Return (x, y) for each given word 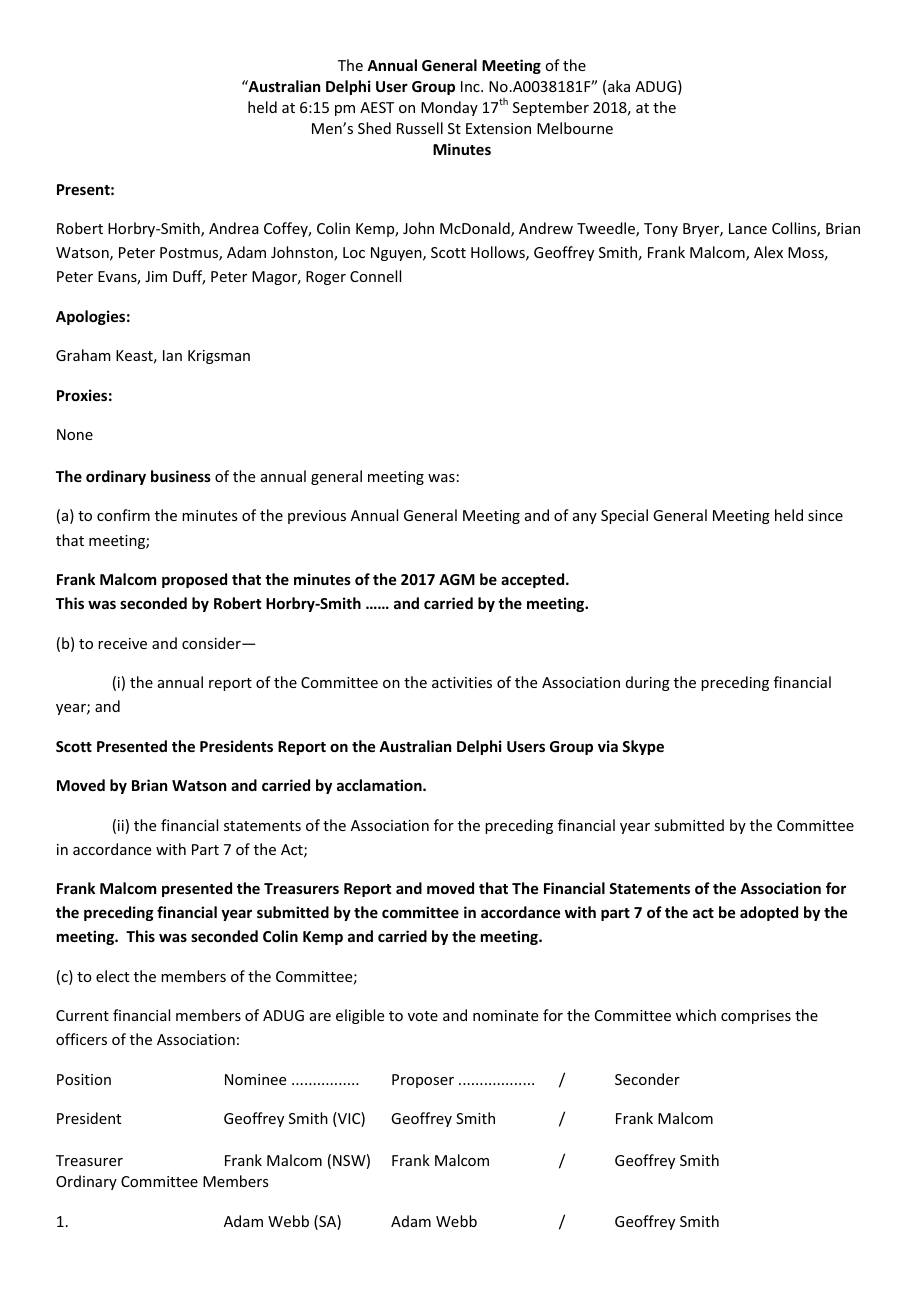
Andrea (234, 228)
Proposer (423, 1081)
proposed (194, 580)
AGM (457, 579)
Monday (449, 108)
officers (81, 1039)
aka (619, 86)
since (825, 515)
